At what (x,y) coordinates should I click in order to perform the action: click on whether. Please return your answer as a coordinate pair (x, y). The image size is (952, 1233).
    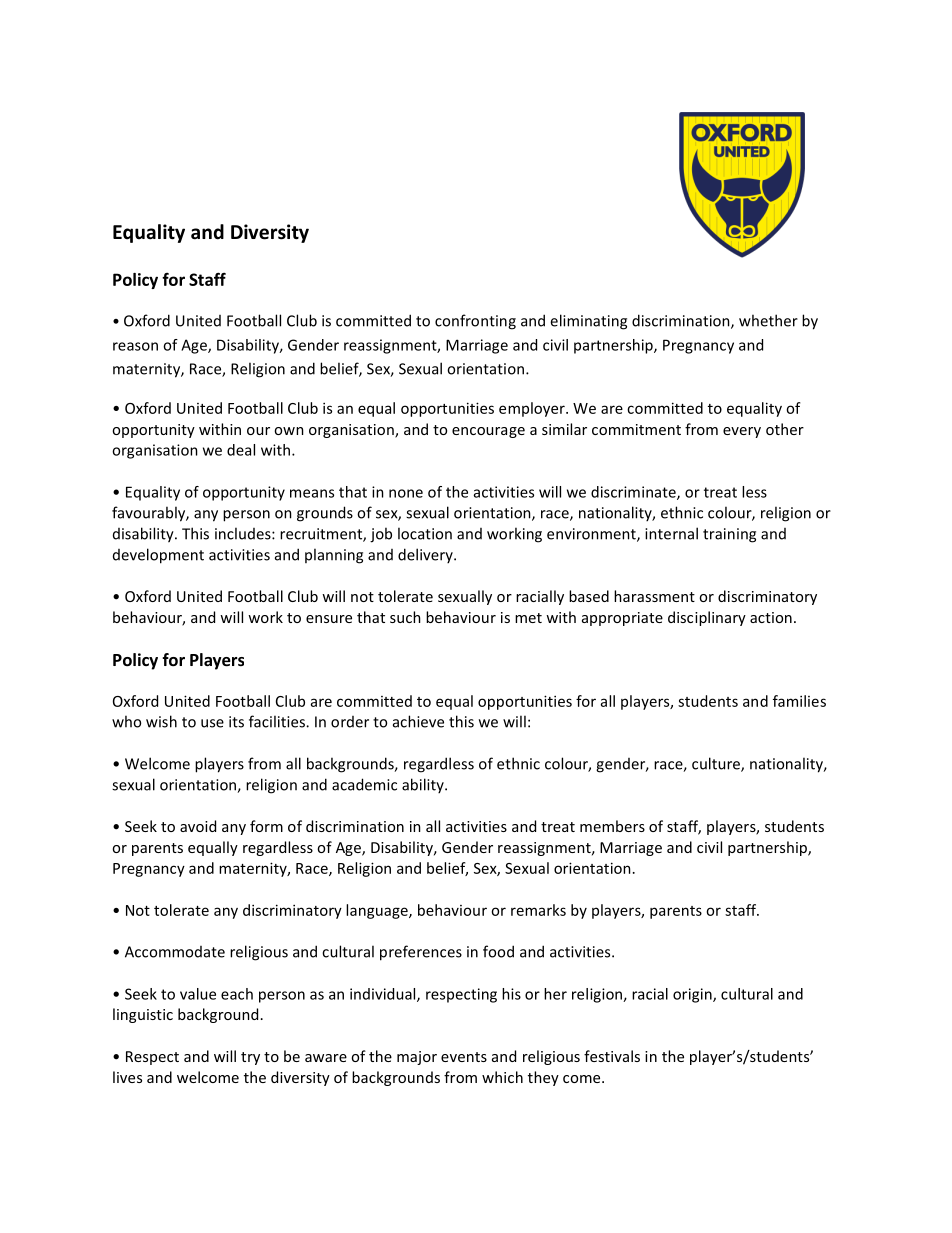
    Looking at the image, I should click on (768, 320).
